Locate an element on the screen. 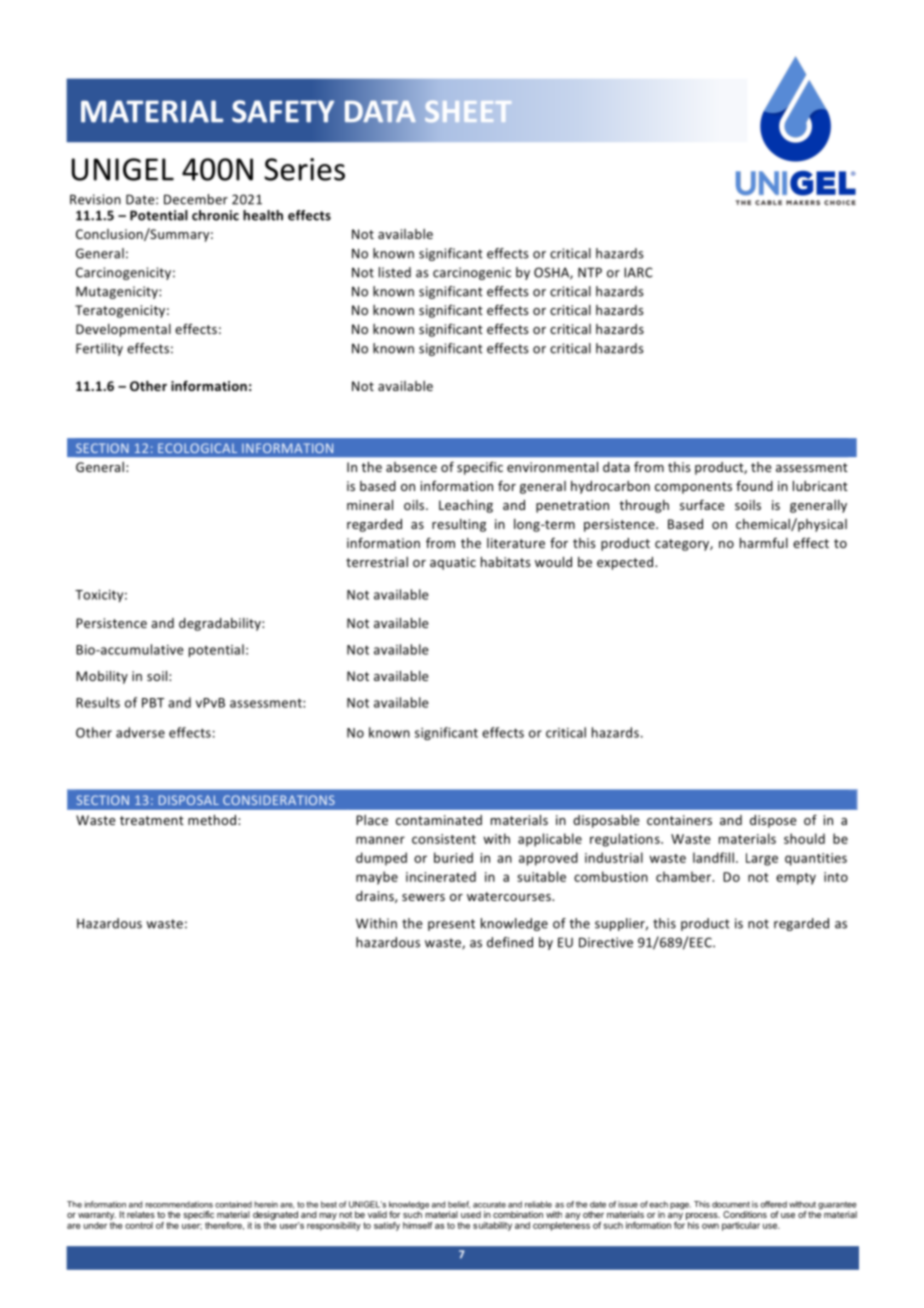 Image resolution: width=924 pixels, height=1308 pixels. December is located at coordinates (196, 199).
